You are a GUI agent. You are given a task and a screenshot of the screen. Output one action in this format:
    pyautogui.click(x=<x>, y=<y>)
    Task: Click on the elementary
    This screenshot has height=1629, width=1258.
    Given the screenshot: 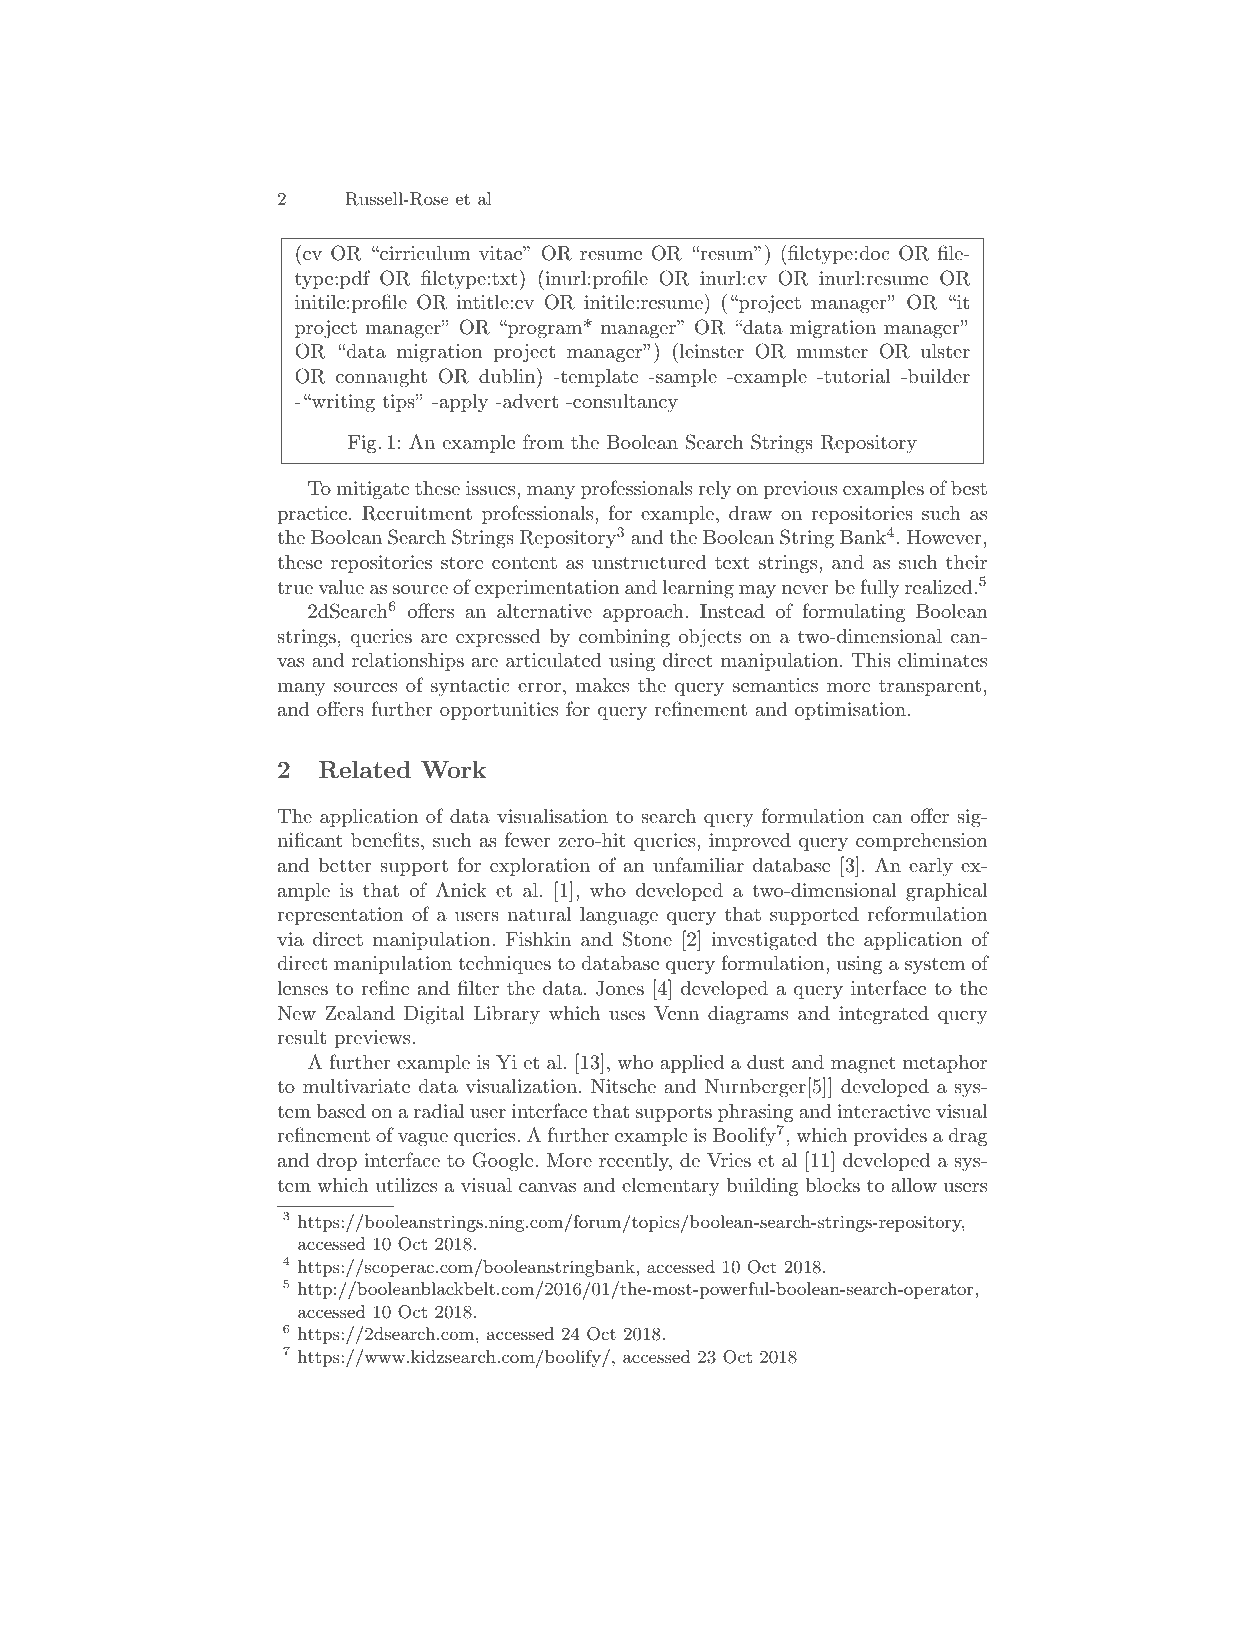 What is the action you would take?
    pyautogui.click(x=671, y=1187)
